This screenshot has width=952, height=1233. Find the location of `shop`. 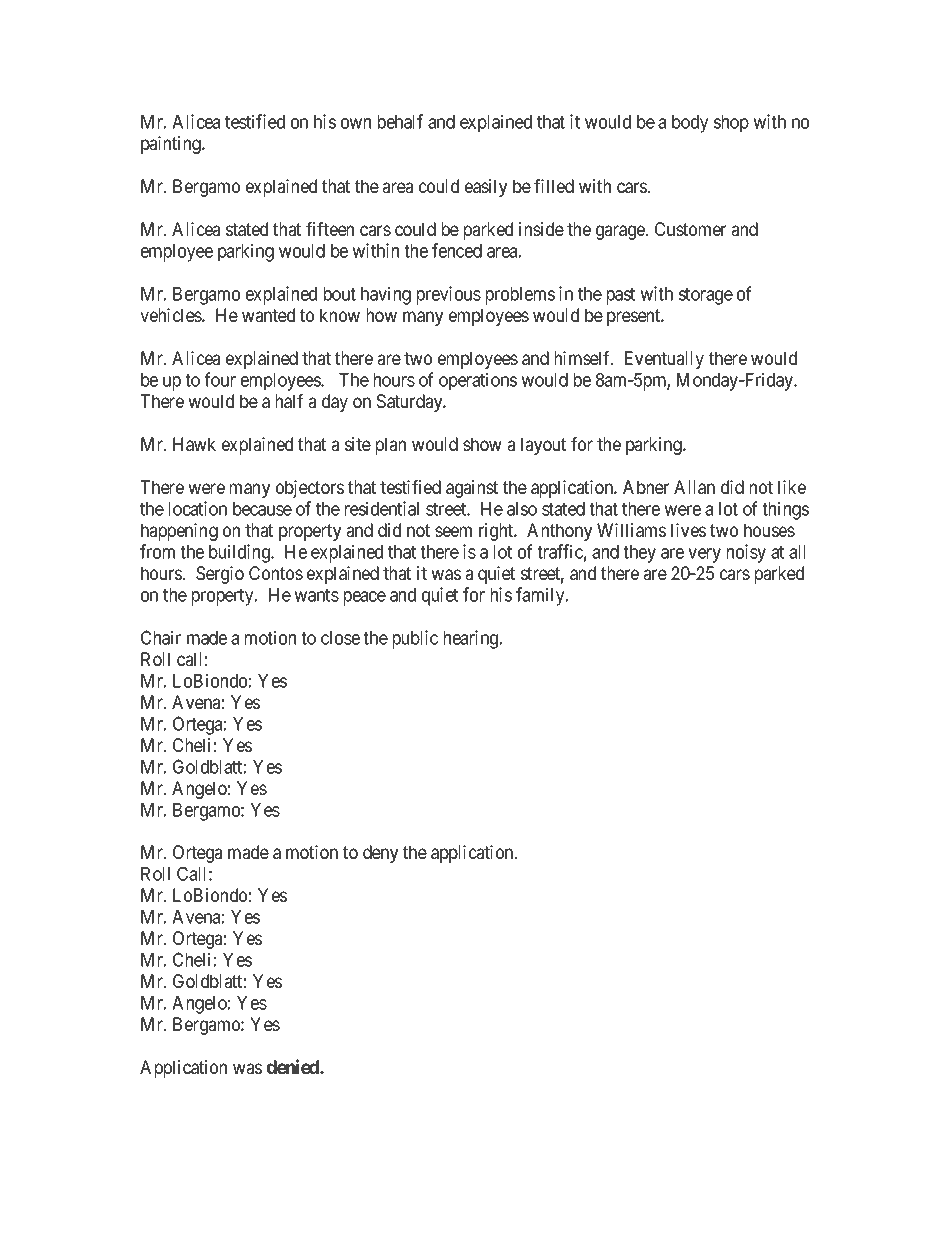

shop is located at coordinates (731, 124).
